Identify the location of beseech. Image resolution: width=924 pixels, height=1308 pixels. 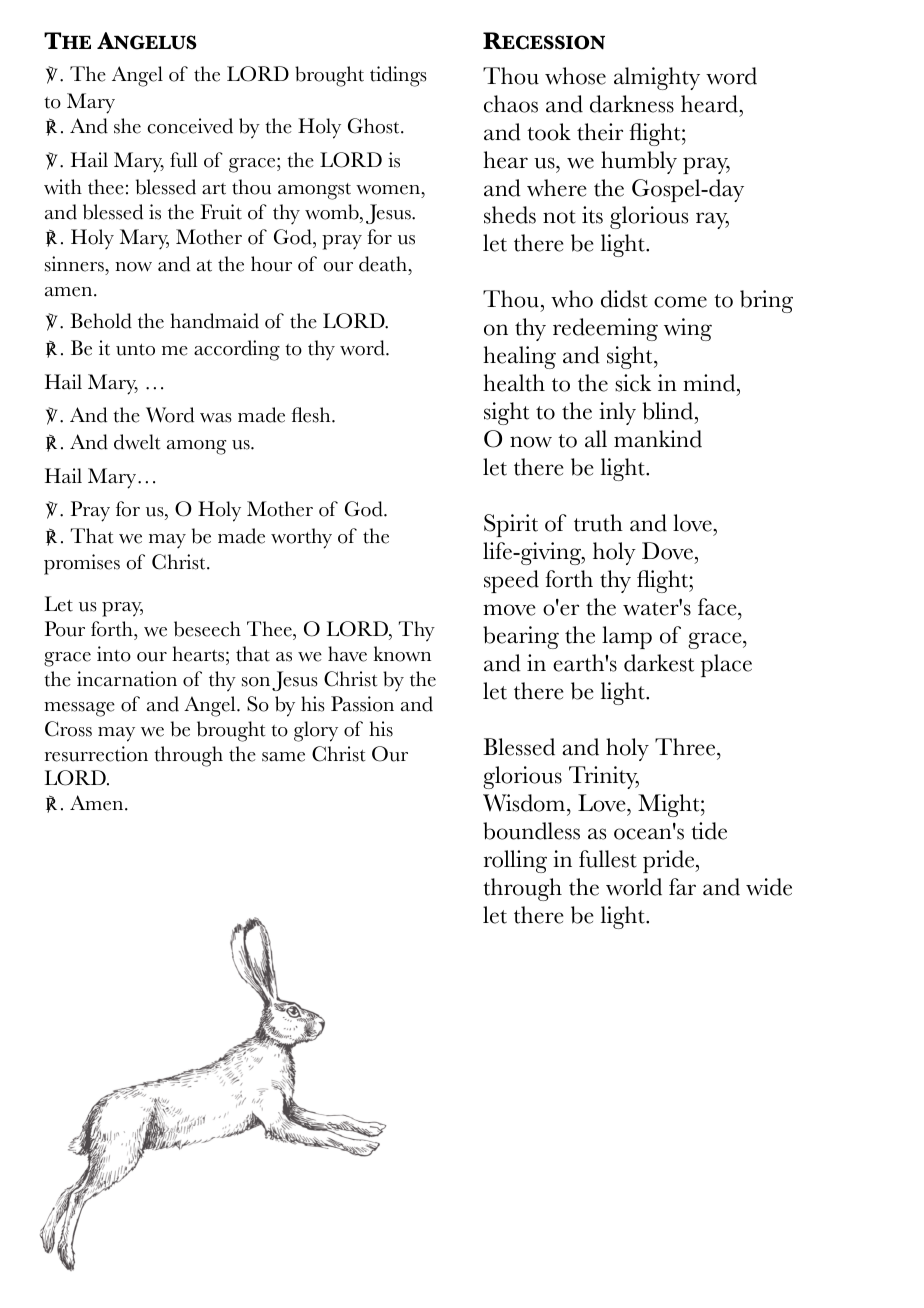
(207, 629).
